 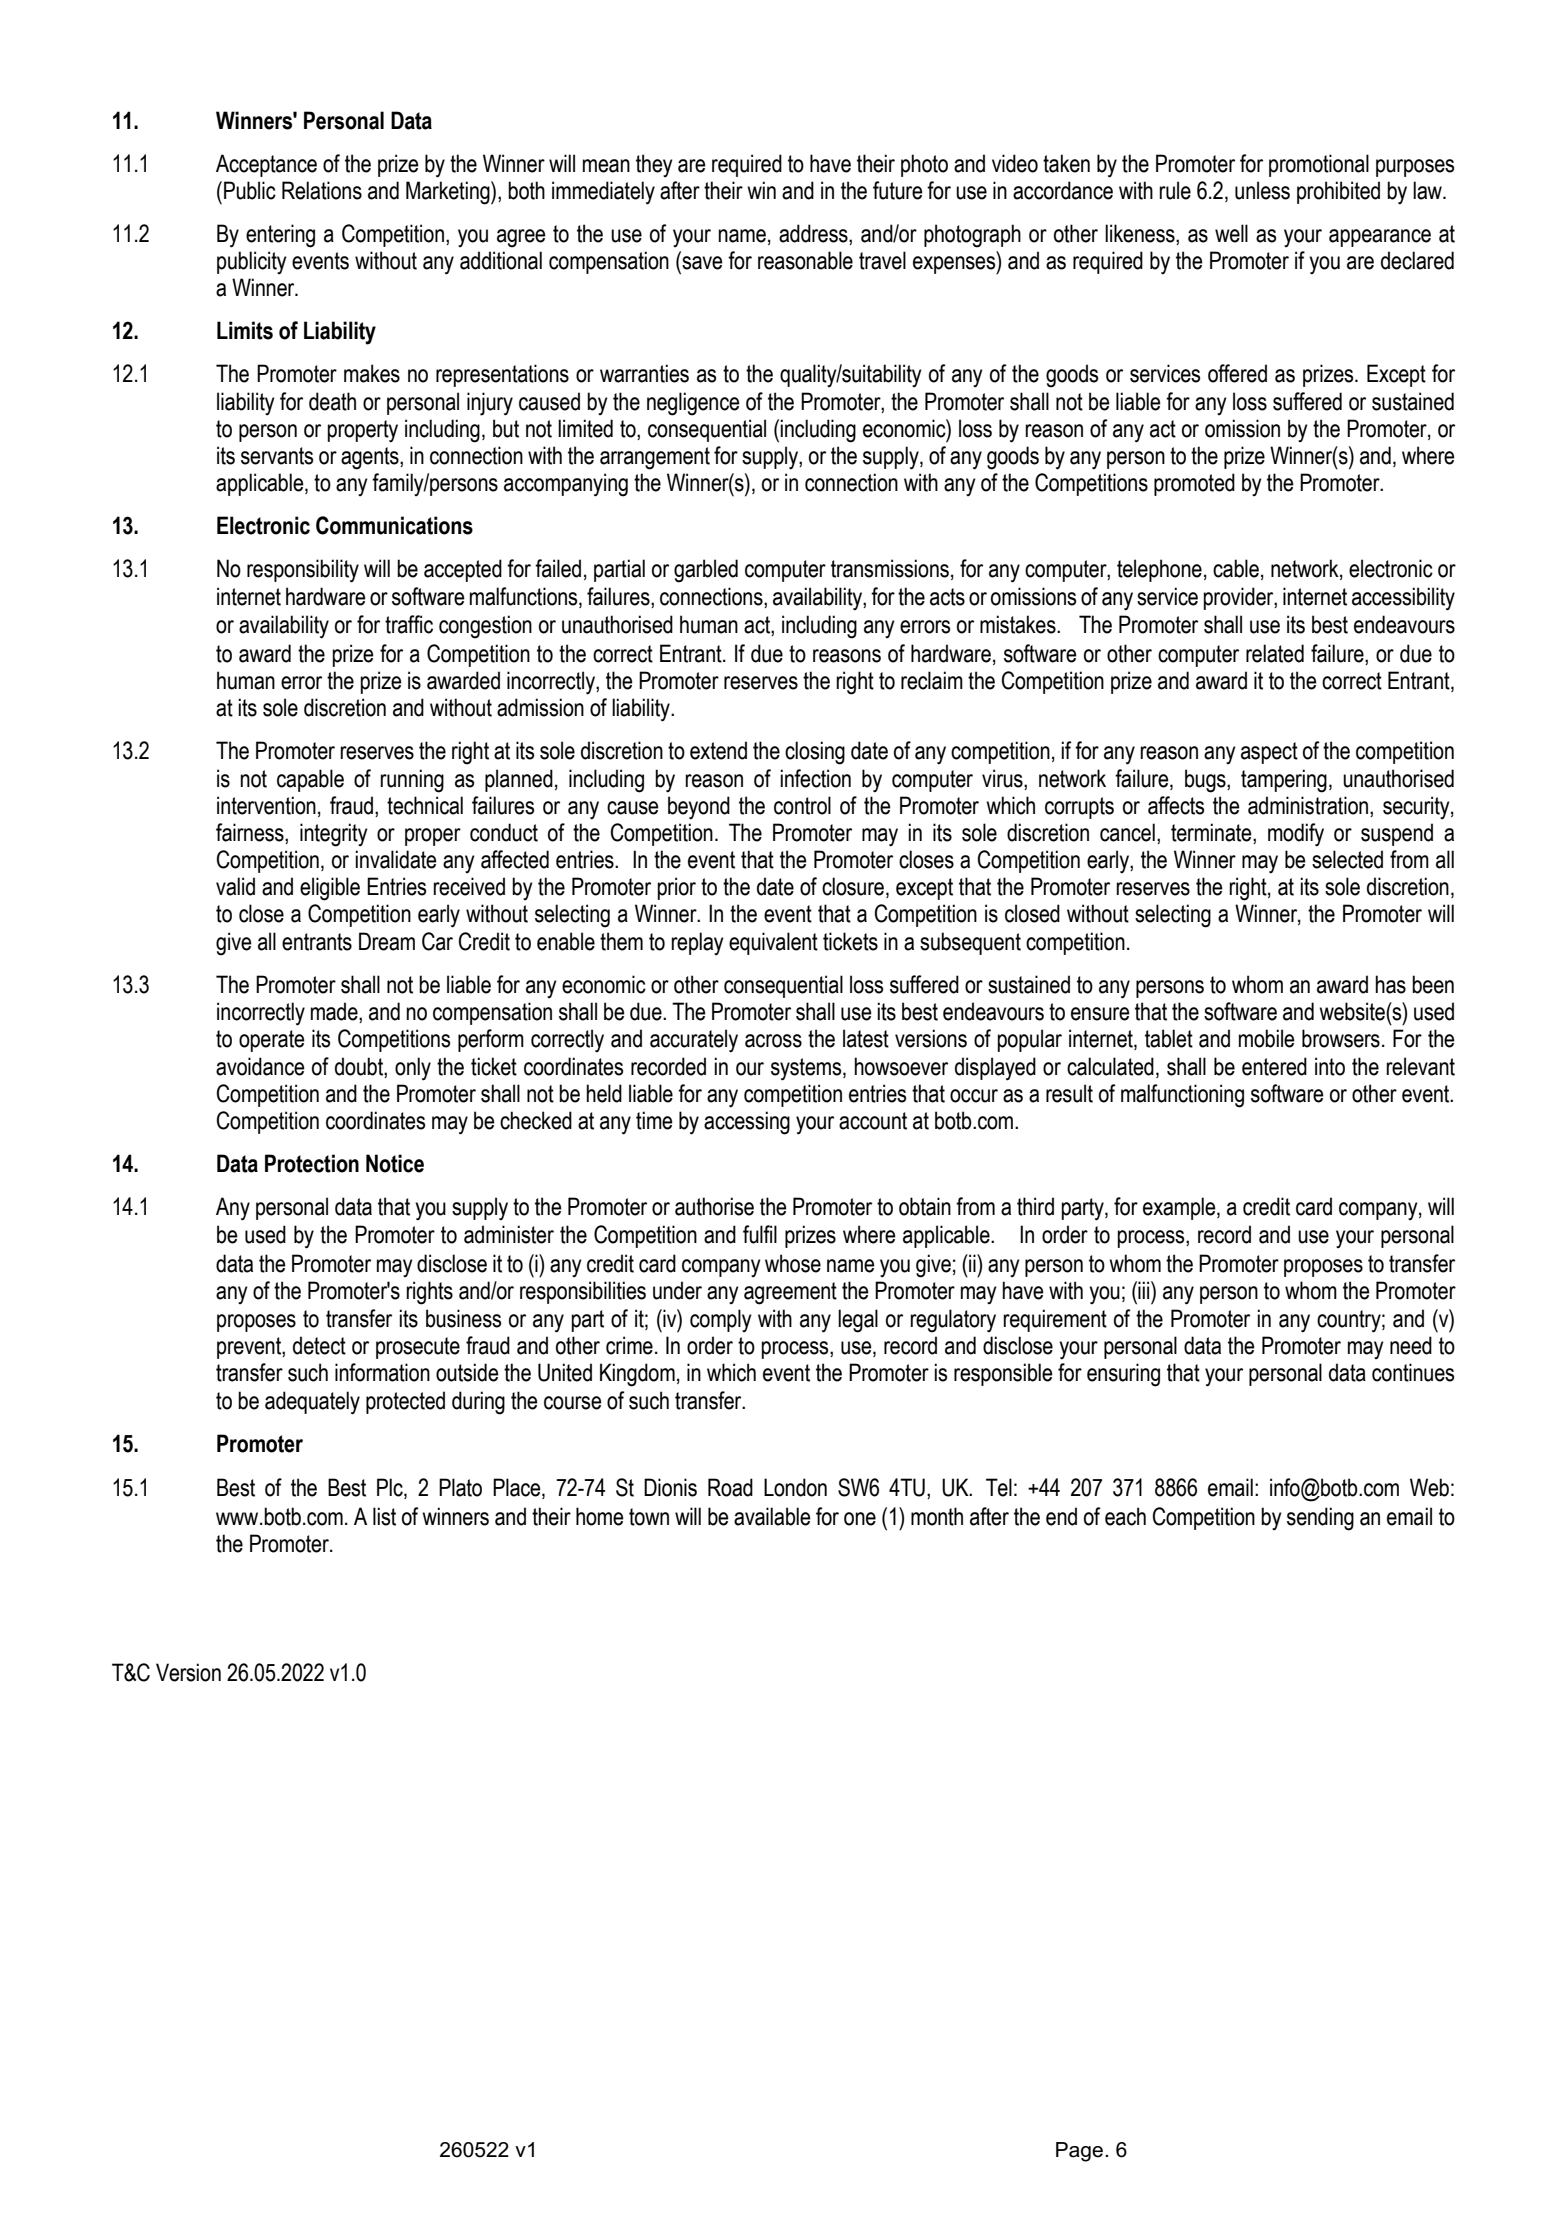 I want to click on list, so click(x=384, y=1516).
